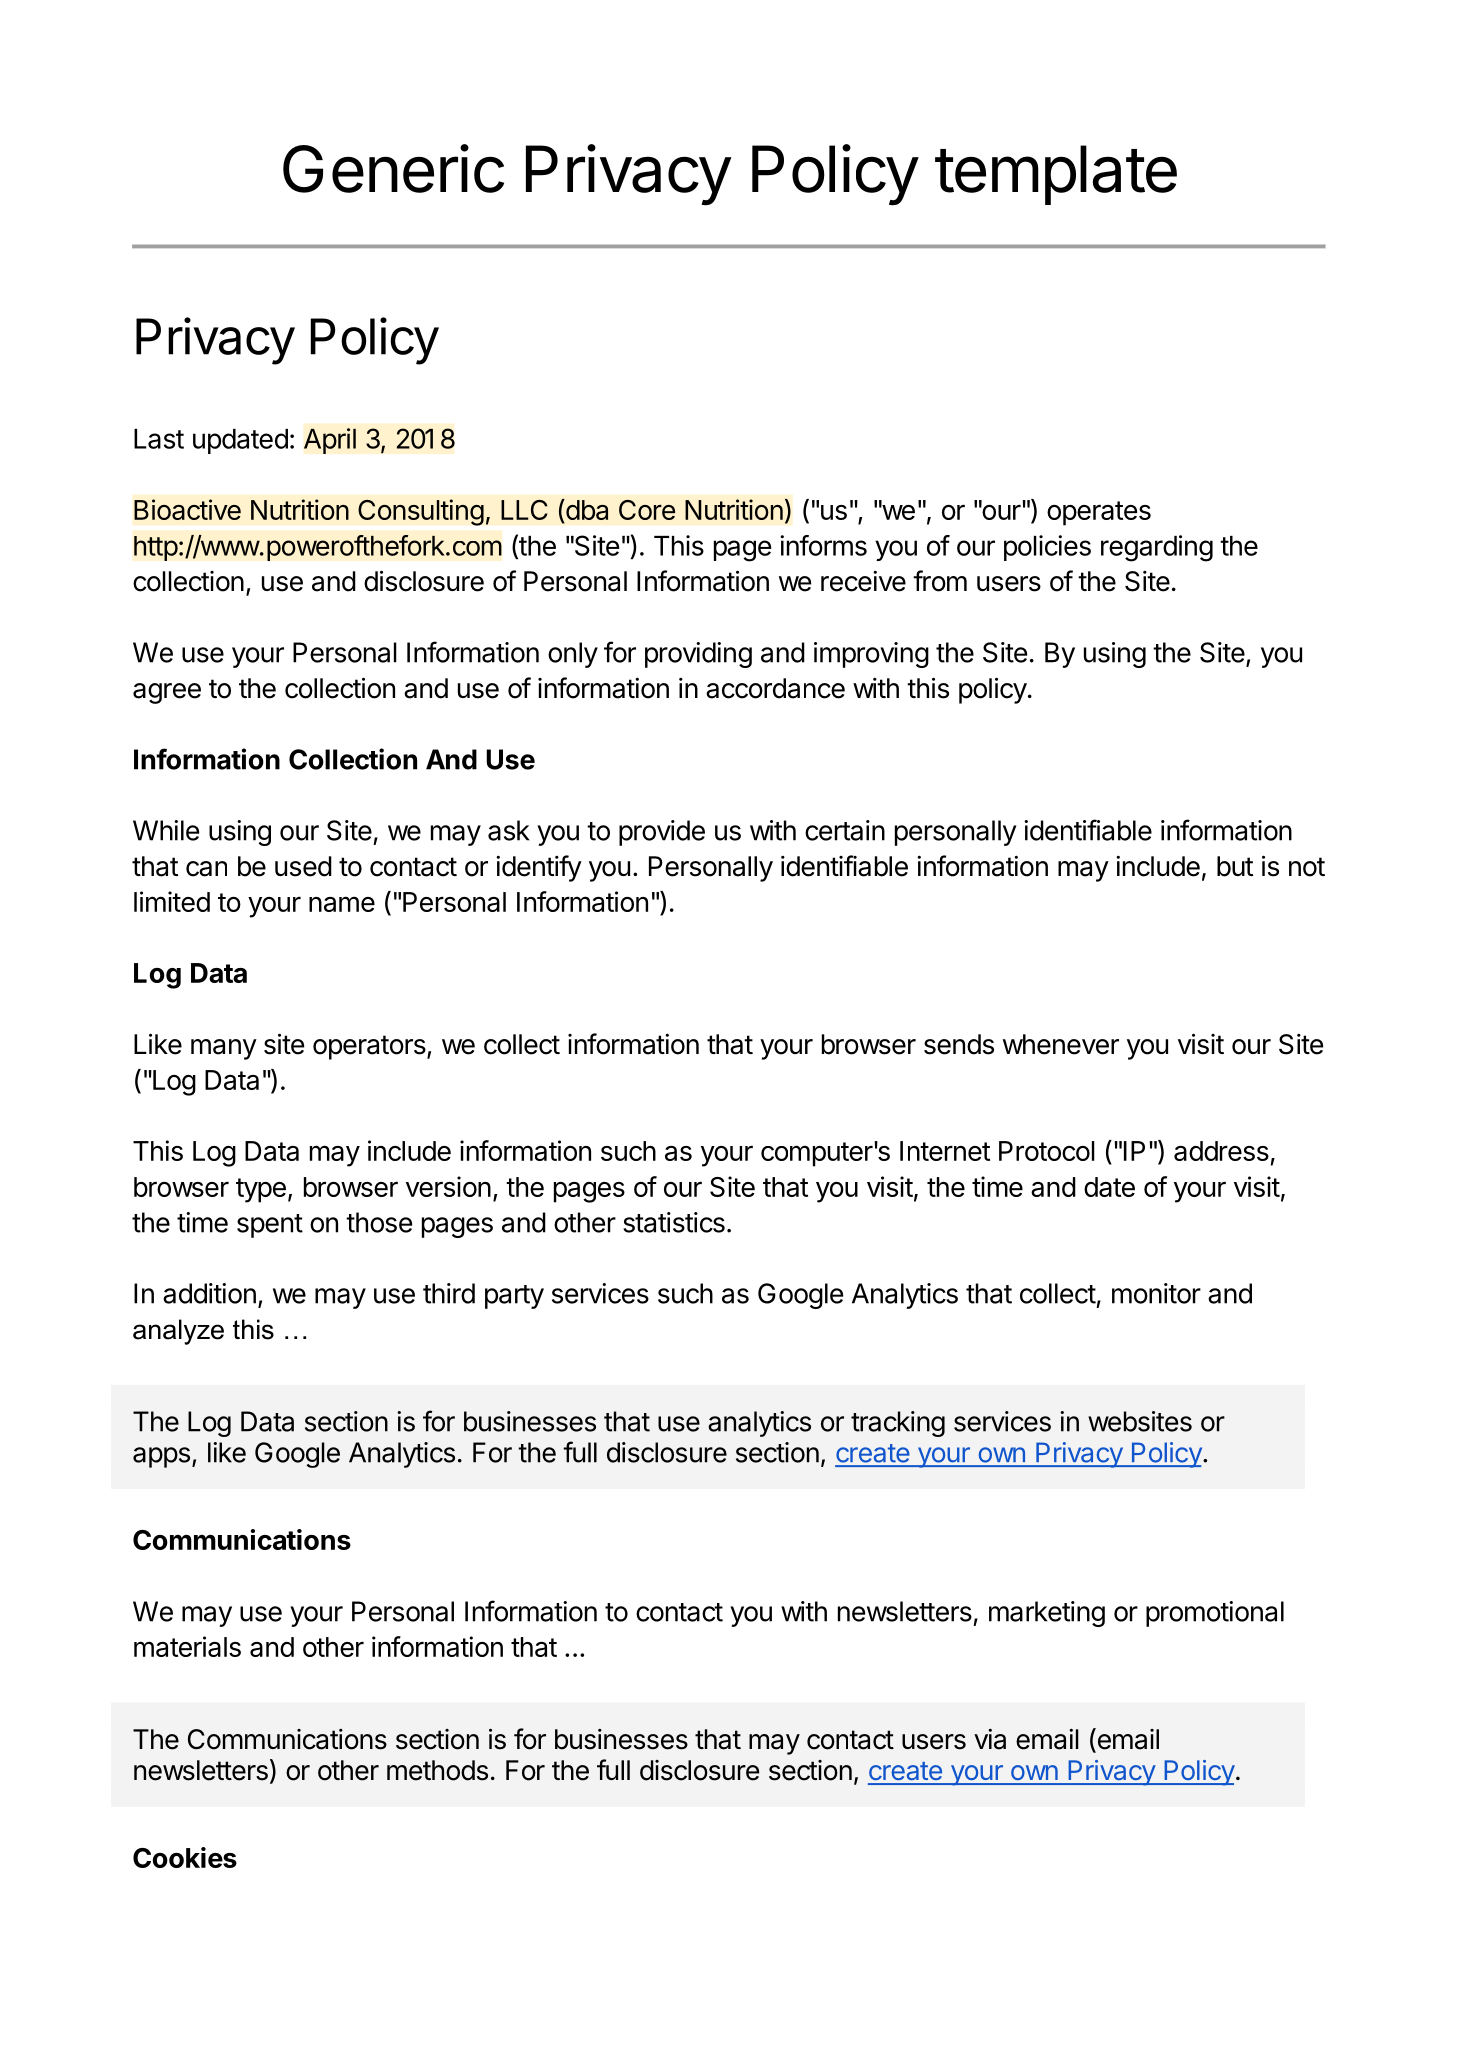 This screenshot has width=1458, height=2061. I want to click on operators, so click(370, 1047).
